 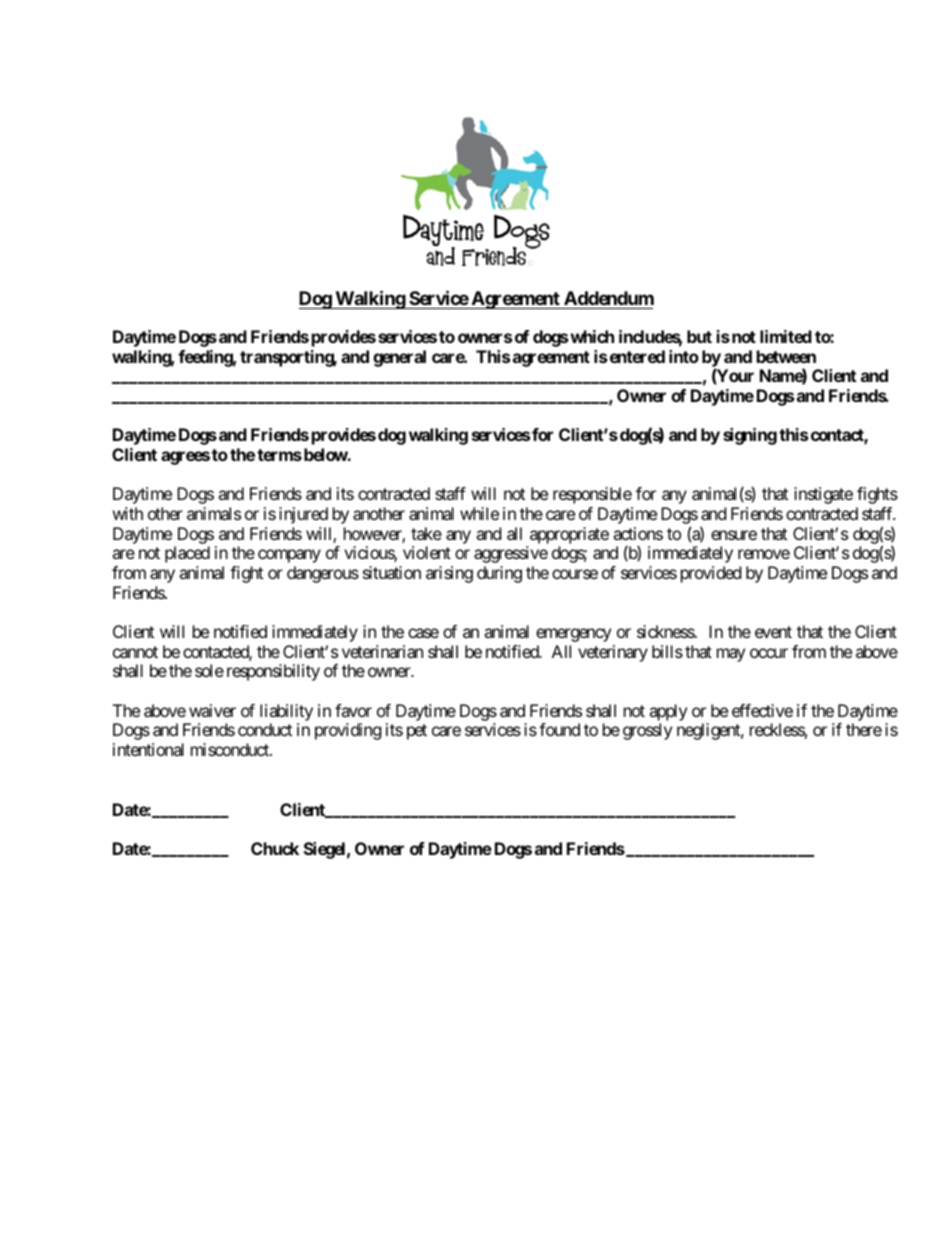 What do you see at coordinates (399, 358) in the screenshot?
I see `general` at bounding box center [399, 358].
